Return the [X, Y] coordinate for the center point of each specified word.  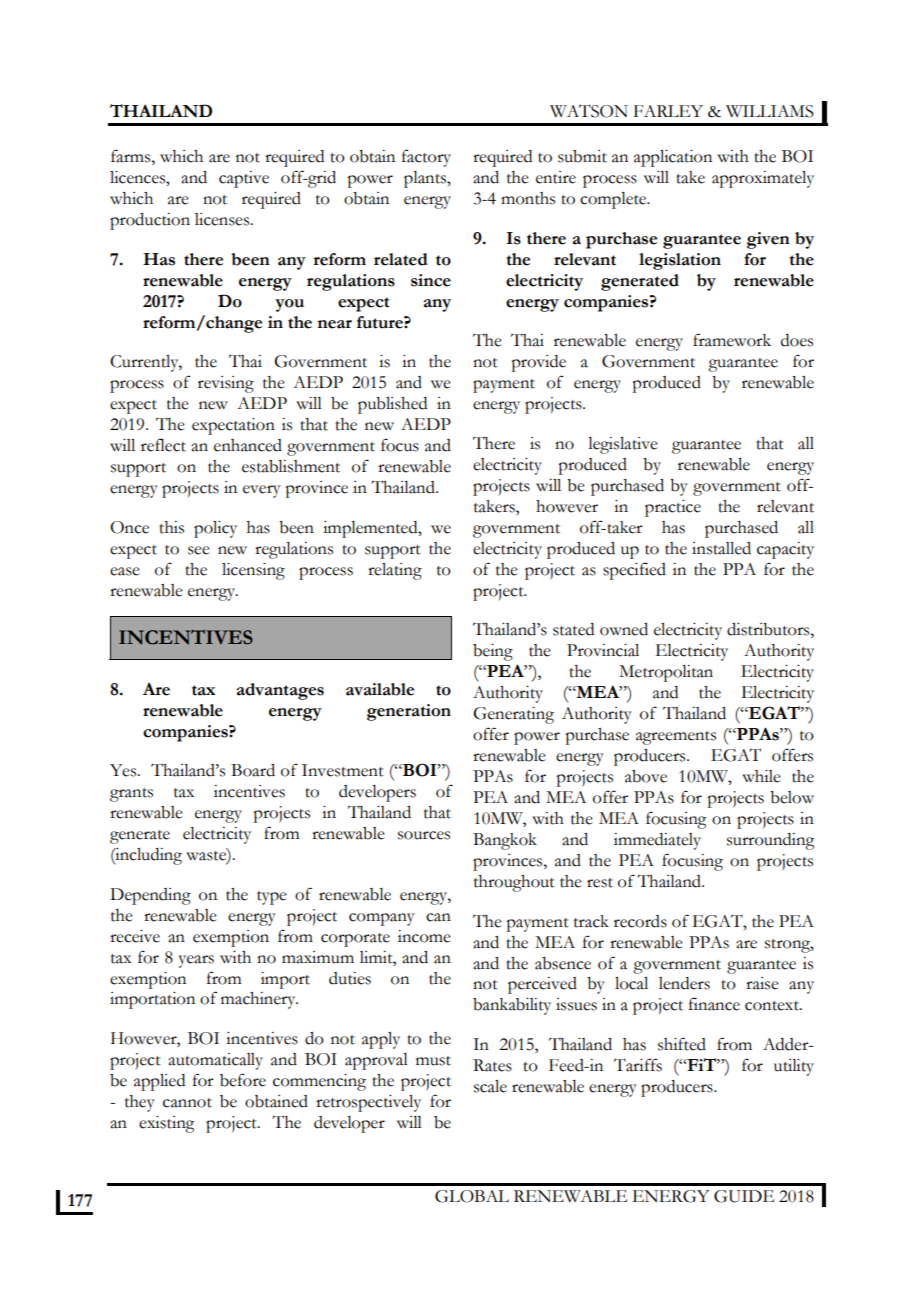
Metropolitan [666, 673]
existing [167, 1124]
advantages [280, 691]
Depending [150, 896]
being [493, 652]
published [392, 405]
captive [244, 179]
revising [226, 384]
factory [426, 158]
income [424, 936]
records [640, 921]
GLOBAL [472, 1196]
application [673, 158]
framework [732, 340]
